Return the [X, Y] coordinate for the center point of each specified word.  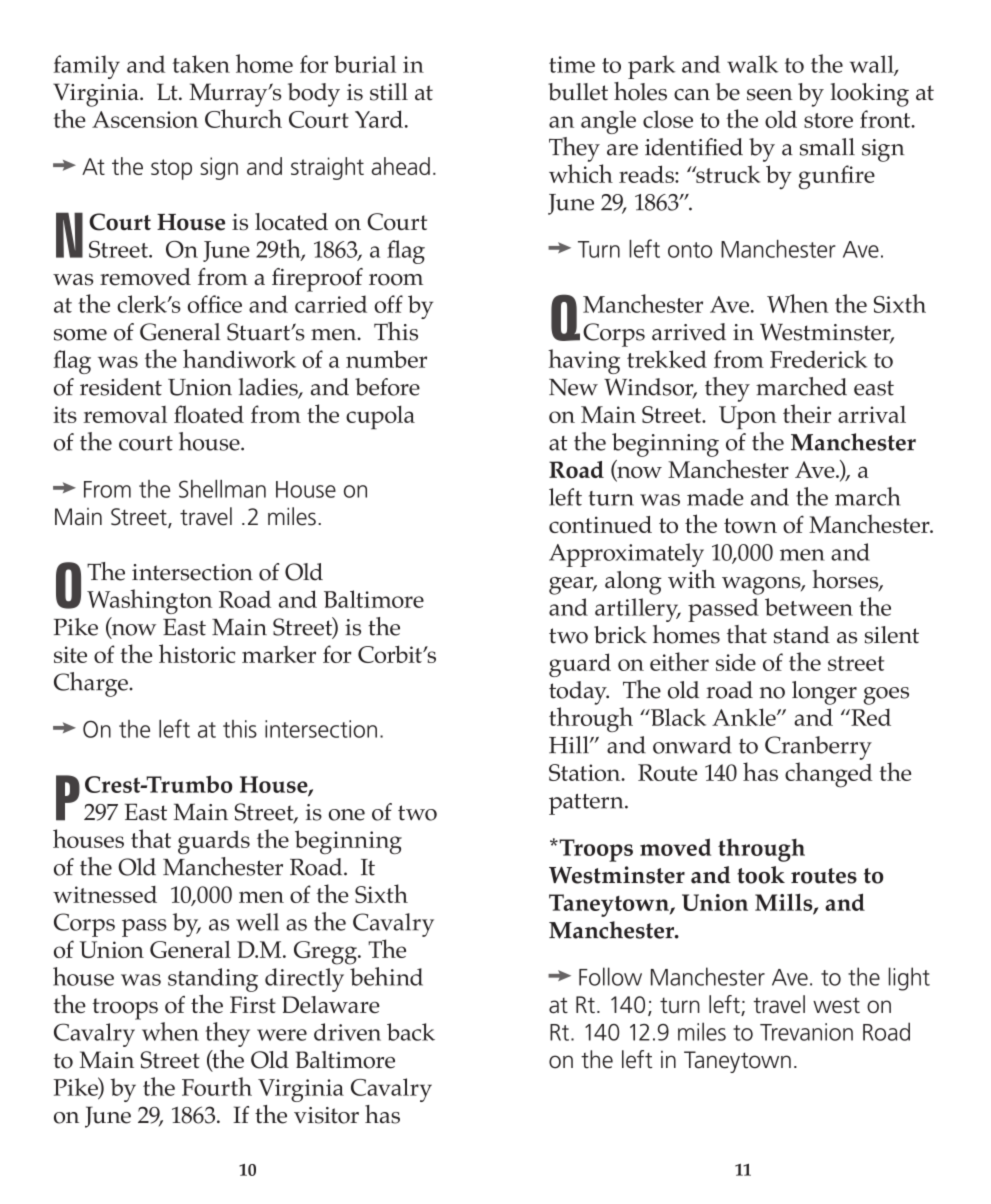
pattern [587, 804]
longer [824, 693]
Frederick [818, 359]
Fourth [217, 1086]
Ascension [145, 119]
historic [197, 653]
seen [770, 95]
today [579, 693]
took [761, 875]
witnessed [105, 894]
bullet [578, 92]
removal [125, 414]
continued [600, 524]
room [396, 280]
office [215, 304]
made [715, 497]
